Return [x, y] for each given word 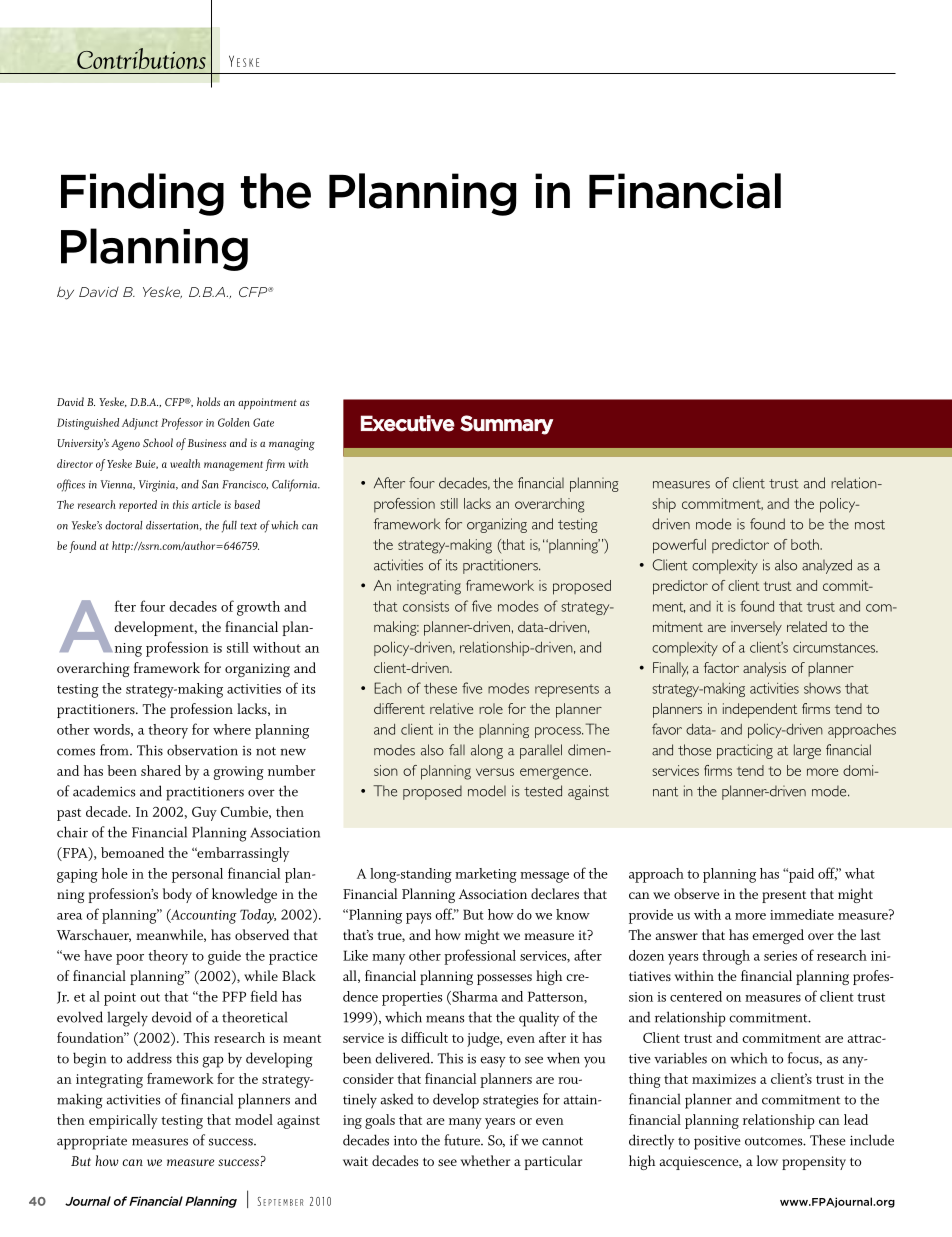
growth [258, 608]
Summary [506, 425]
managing [292, 445]
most [870, 525]
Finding [142, 194]
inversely [756, 628]
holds [208, 401]
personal [197, 875]
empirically [123, 1121]
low [767, 1160]
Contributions [141, 58]
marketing [486, 875]
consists [426, 606]
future [463, 1140]
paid [800, 875]
